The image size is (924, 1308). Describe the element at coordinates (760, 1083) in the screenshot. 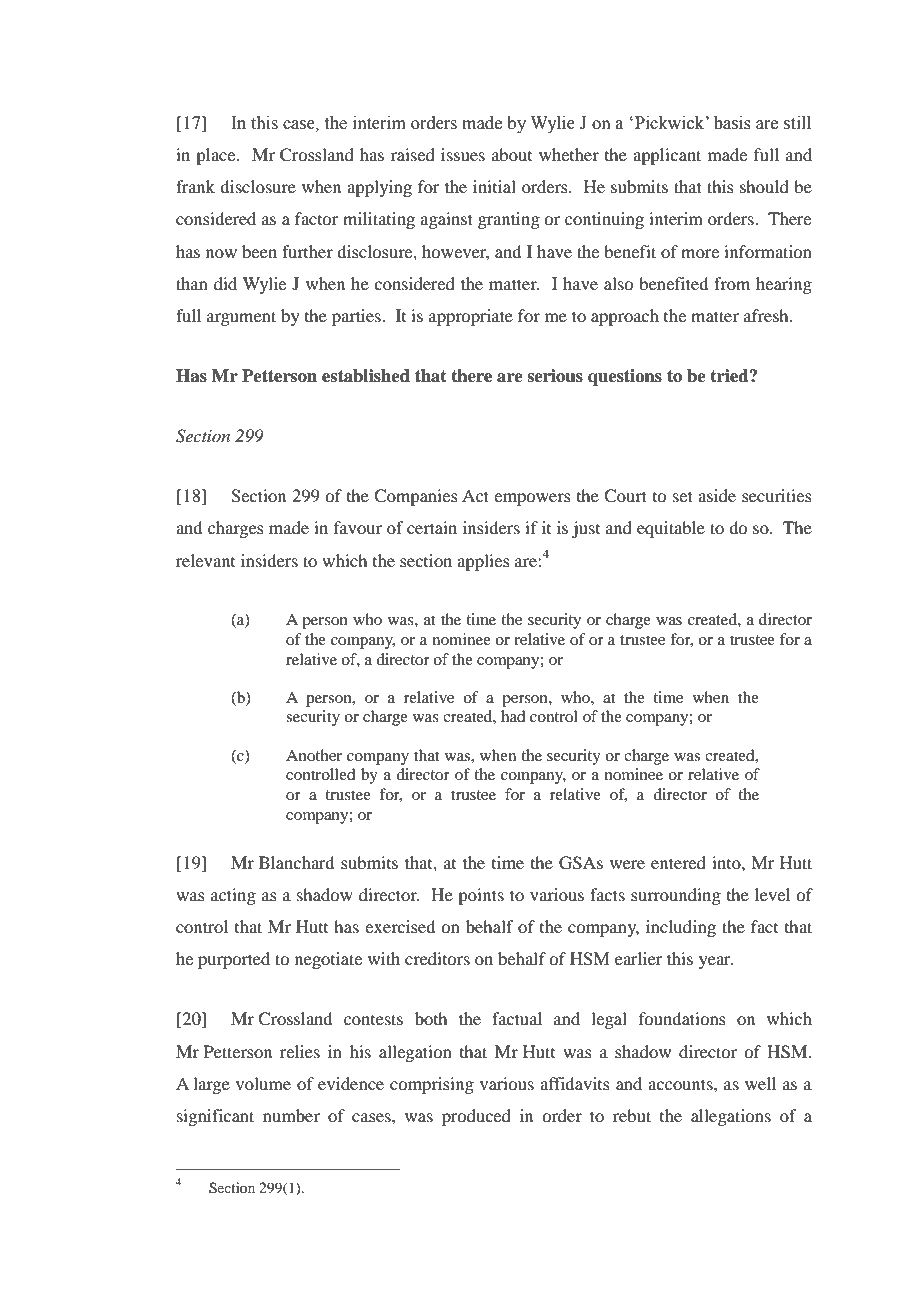

I see `well` at that location.
